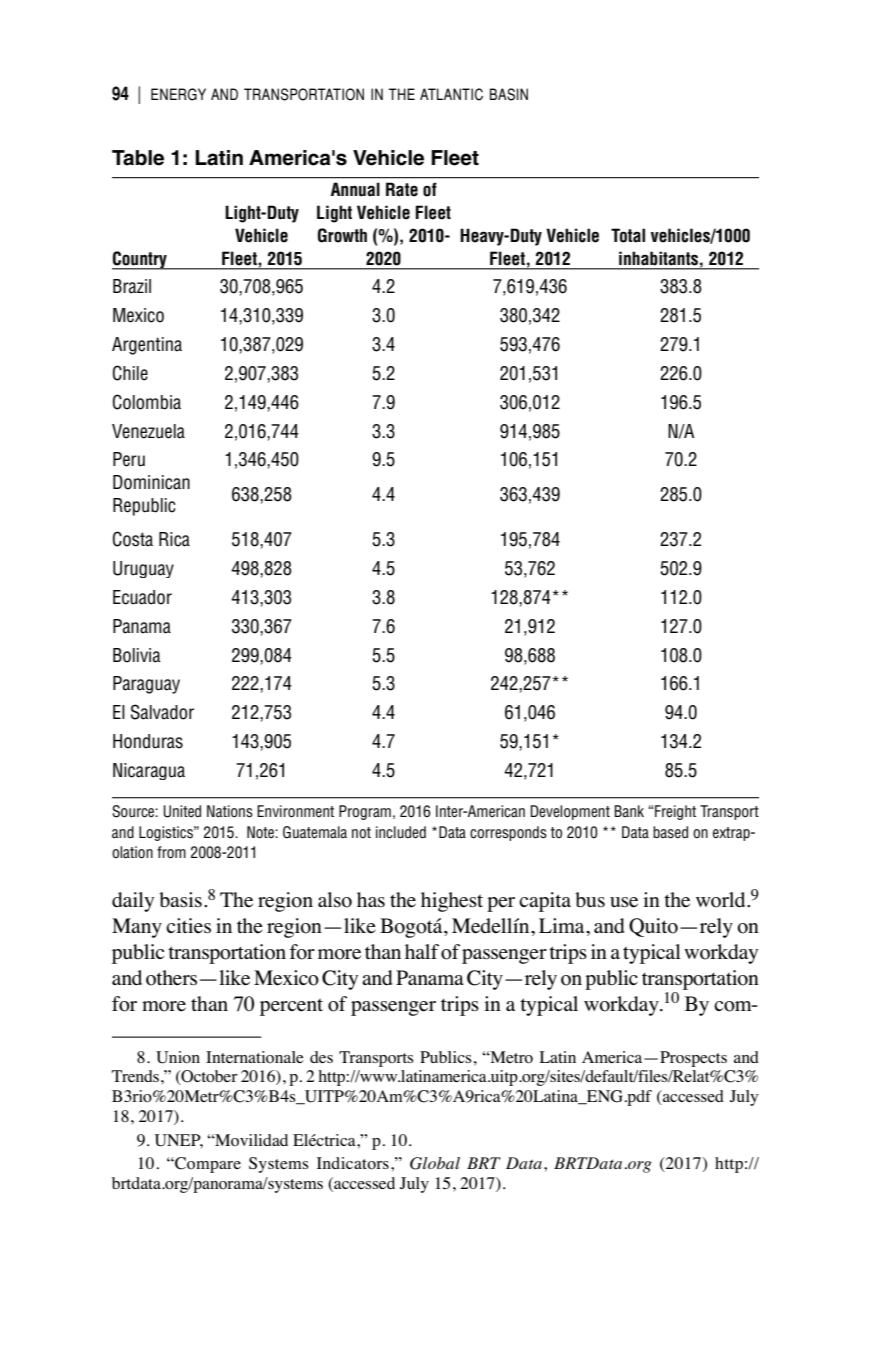 The height and width of the screenshot is (1345, 896). Describe the element at coordinates (451, 94) in the screenshot. I see `ATLANTIC` at that location.
